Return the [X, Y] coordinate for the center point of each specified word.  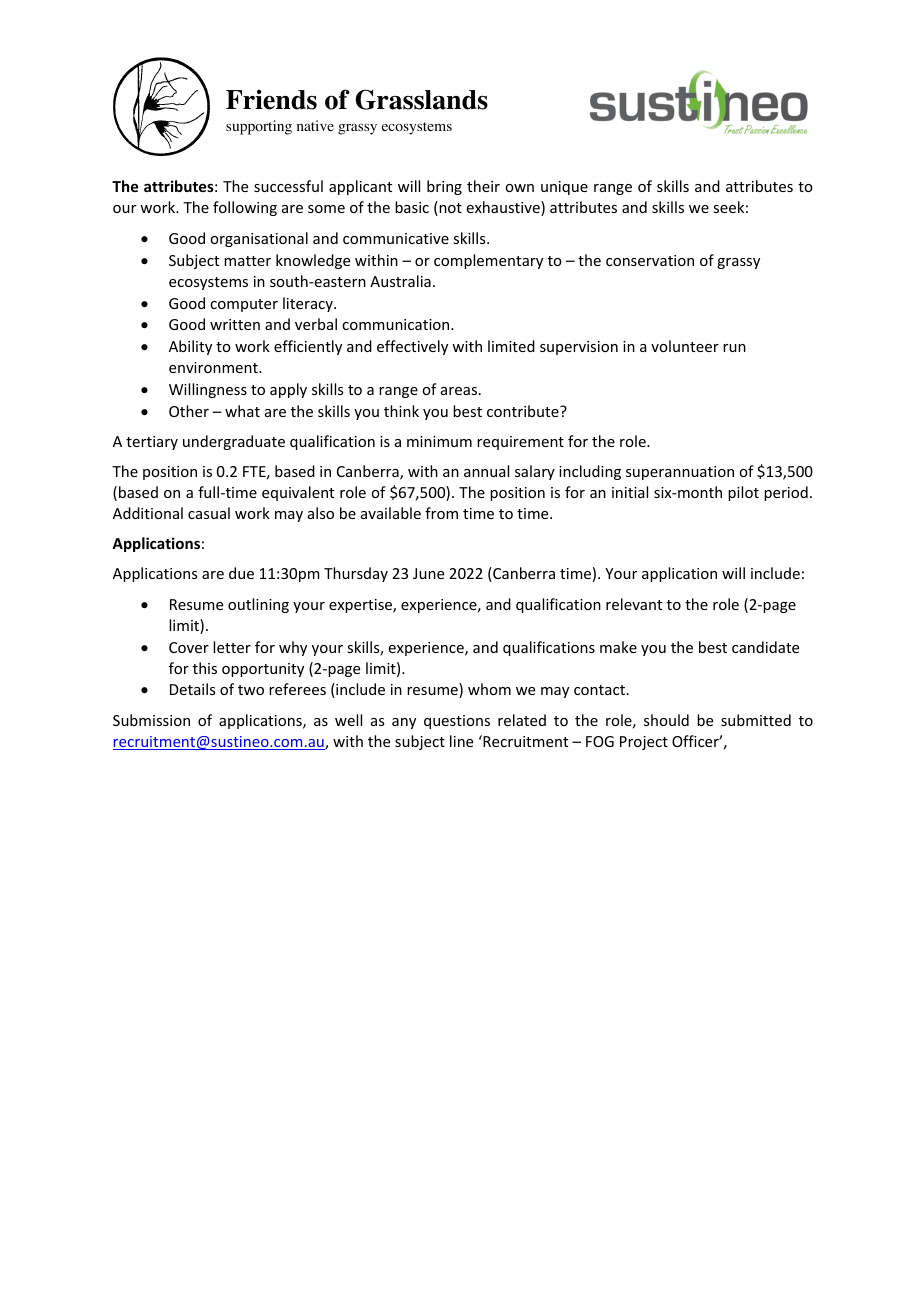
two [251, 690]
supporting [259, 127]
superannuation [680, 473]
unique [564, 188]
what [242, 411]
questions [457, 722]
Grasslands [421, 99]
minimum [439, 441]
